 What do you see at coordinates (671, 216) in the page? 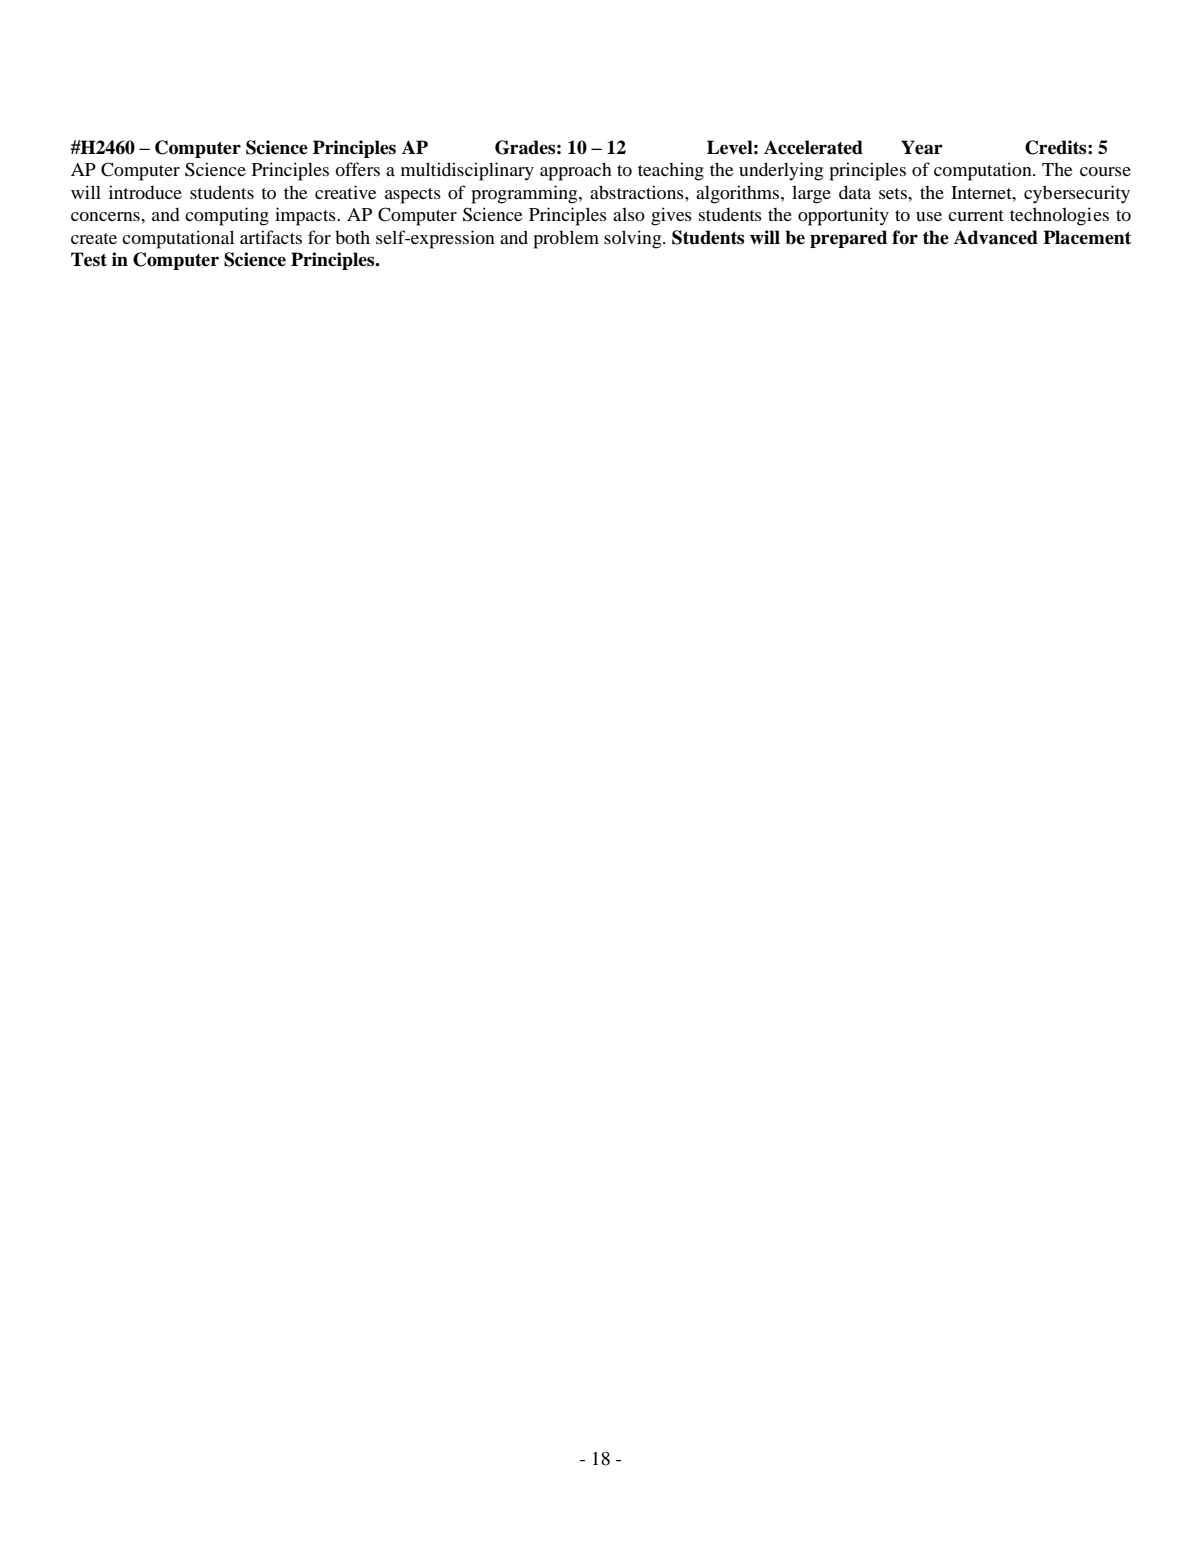
I see `gives` at bounding box center [671, 216].
